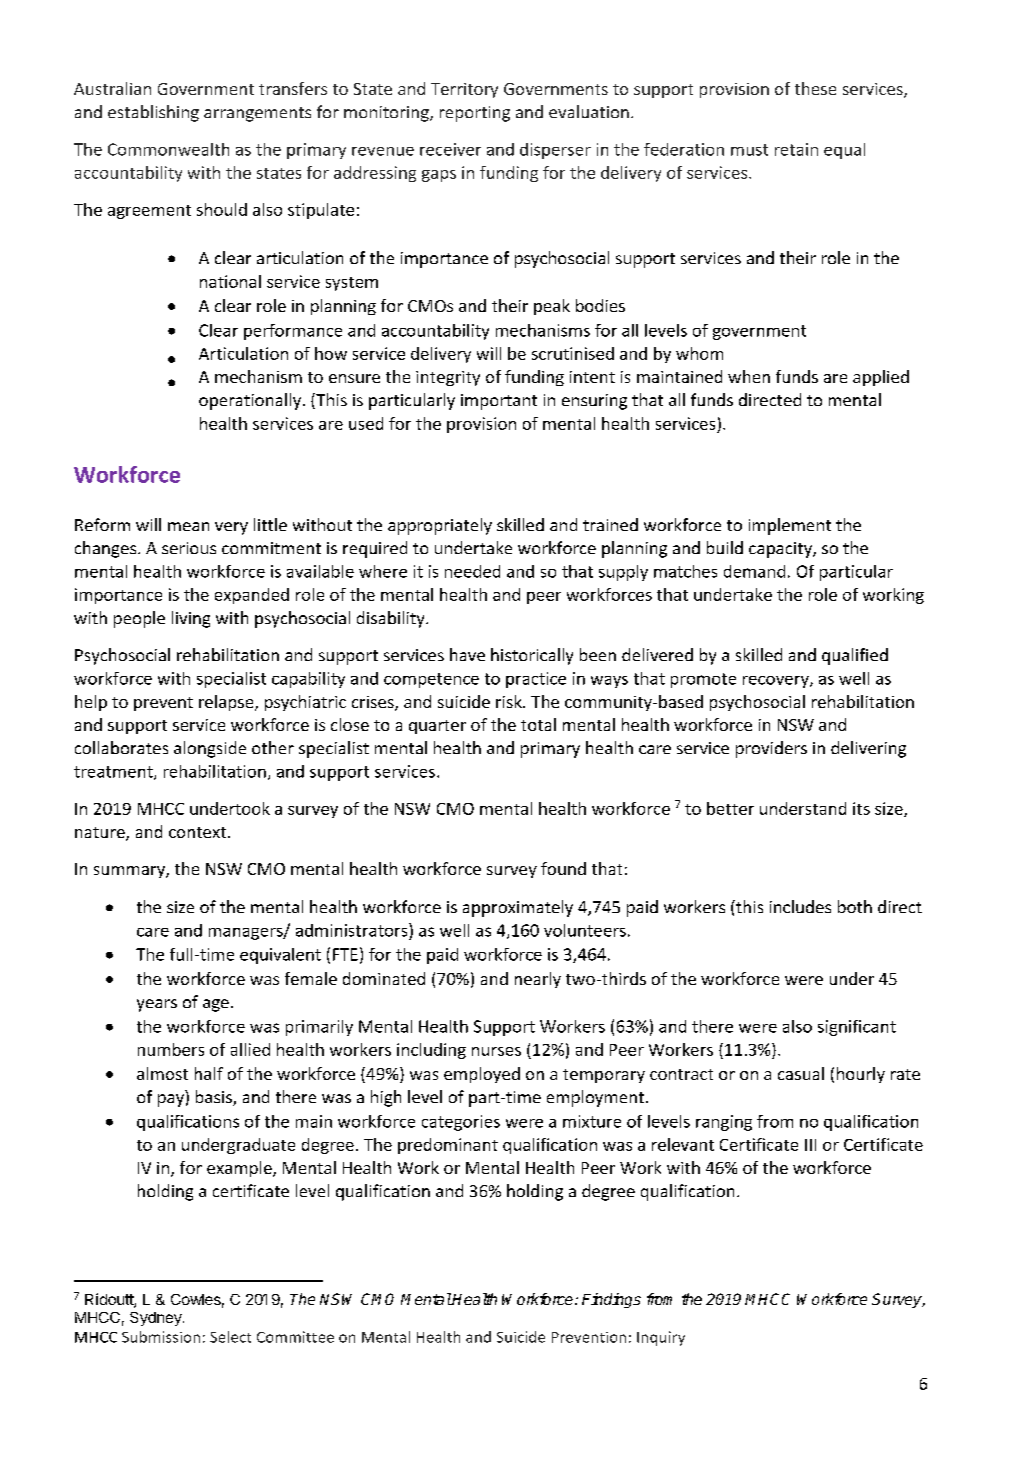  I want to click on when, so click(749, 376).
